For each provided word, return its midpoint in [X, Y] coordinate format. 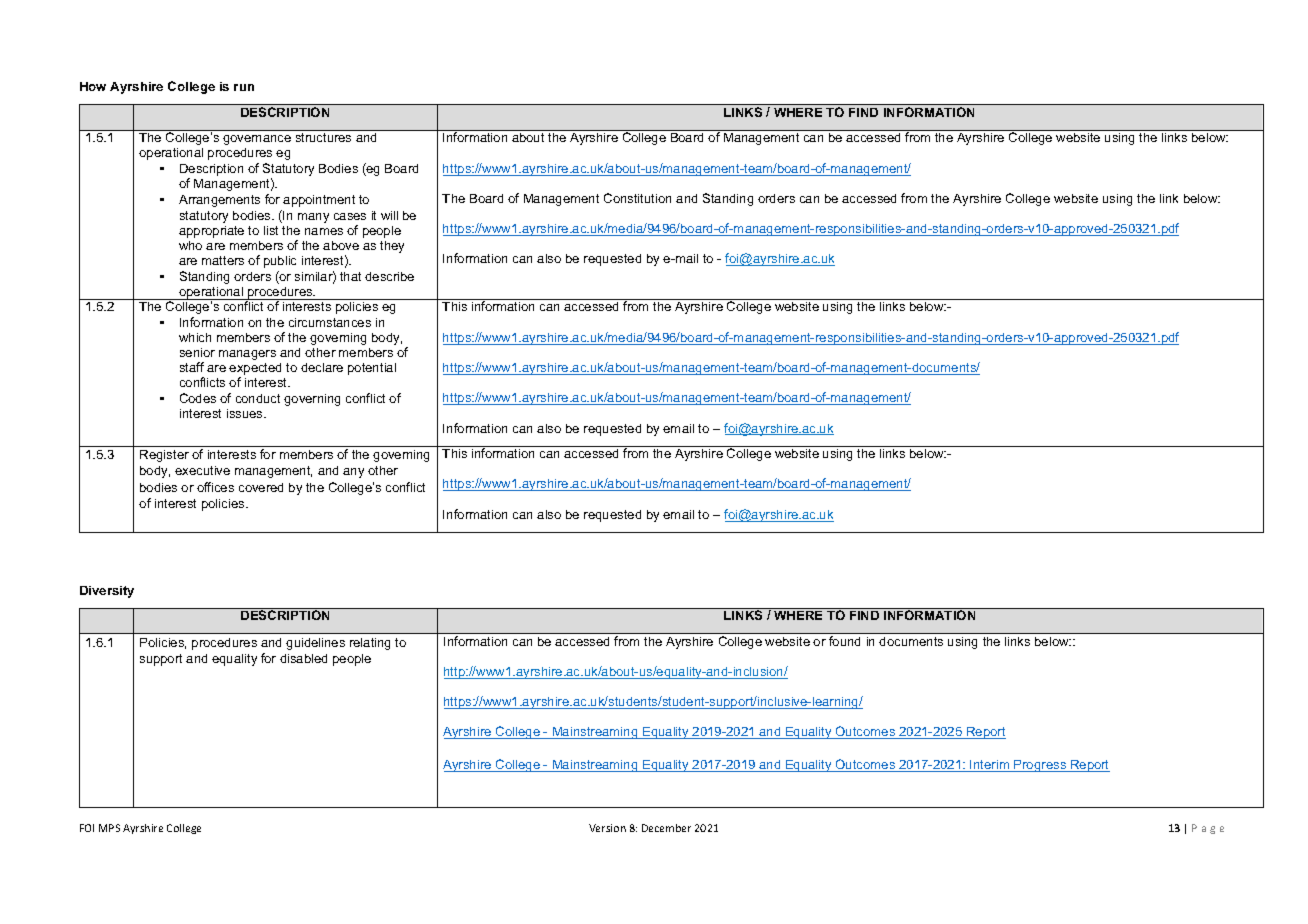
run [244, 87]
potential [372, 369]
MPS [109, 828]
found [844, 641]
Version [607, 828]
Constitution [637, 198]
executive [202, 470]
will [389, 215]
